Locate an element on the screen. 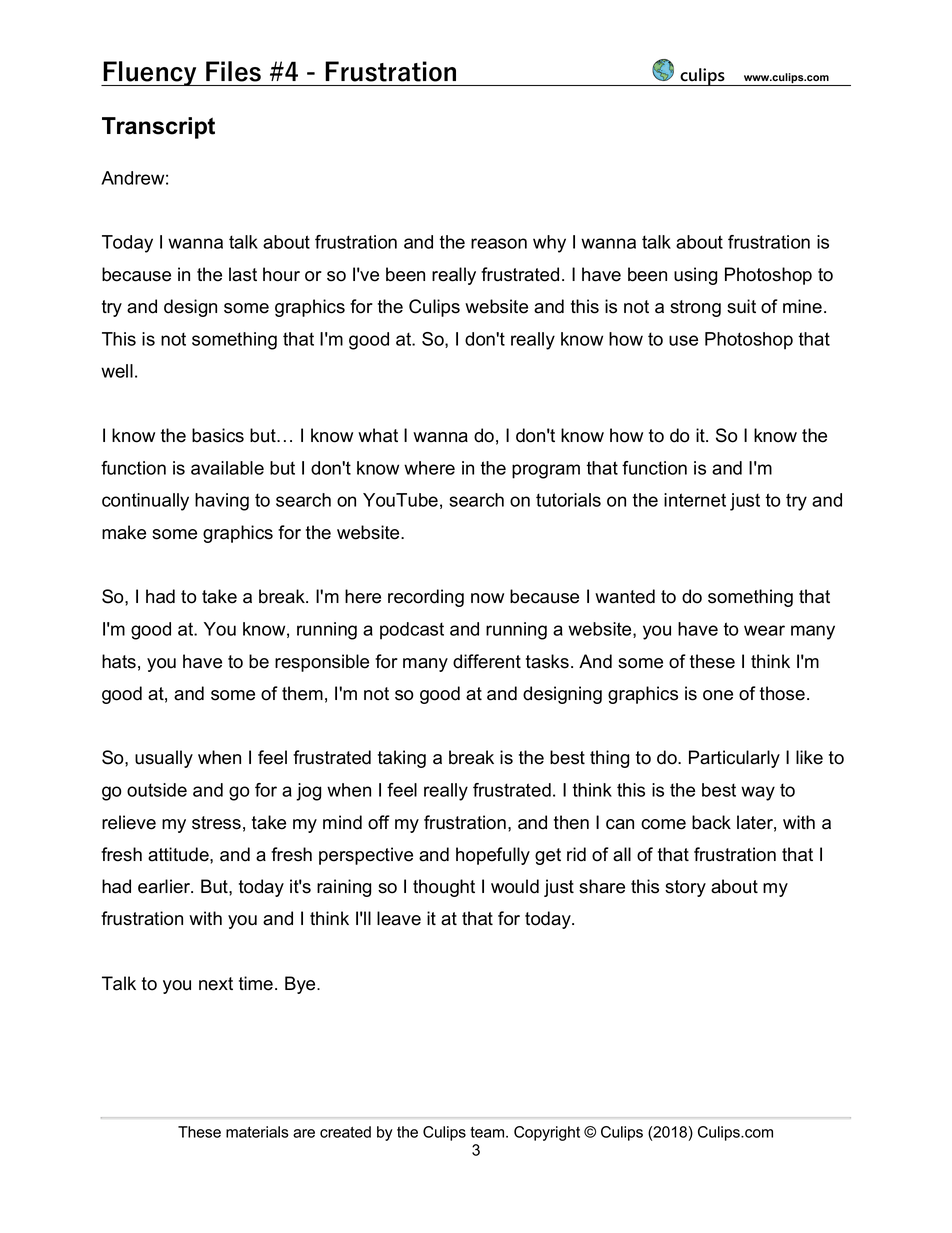  using is located at coordinates (695, 276).
